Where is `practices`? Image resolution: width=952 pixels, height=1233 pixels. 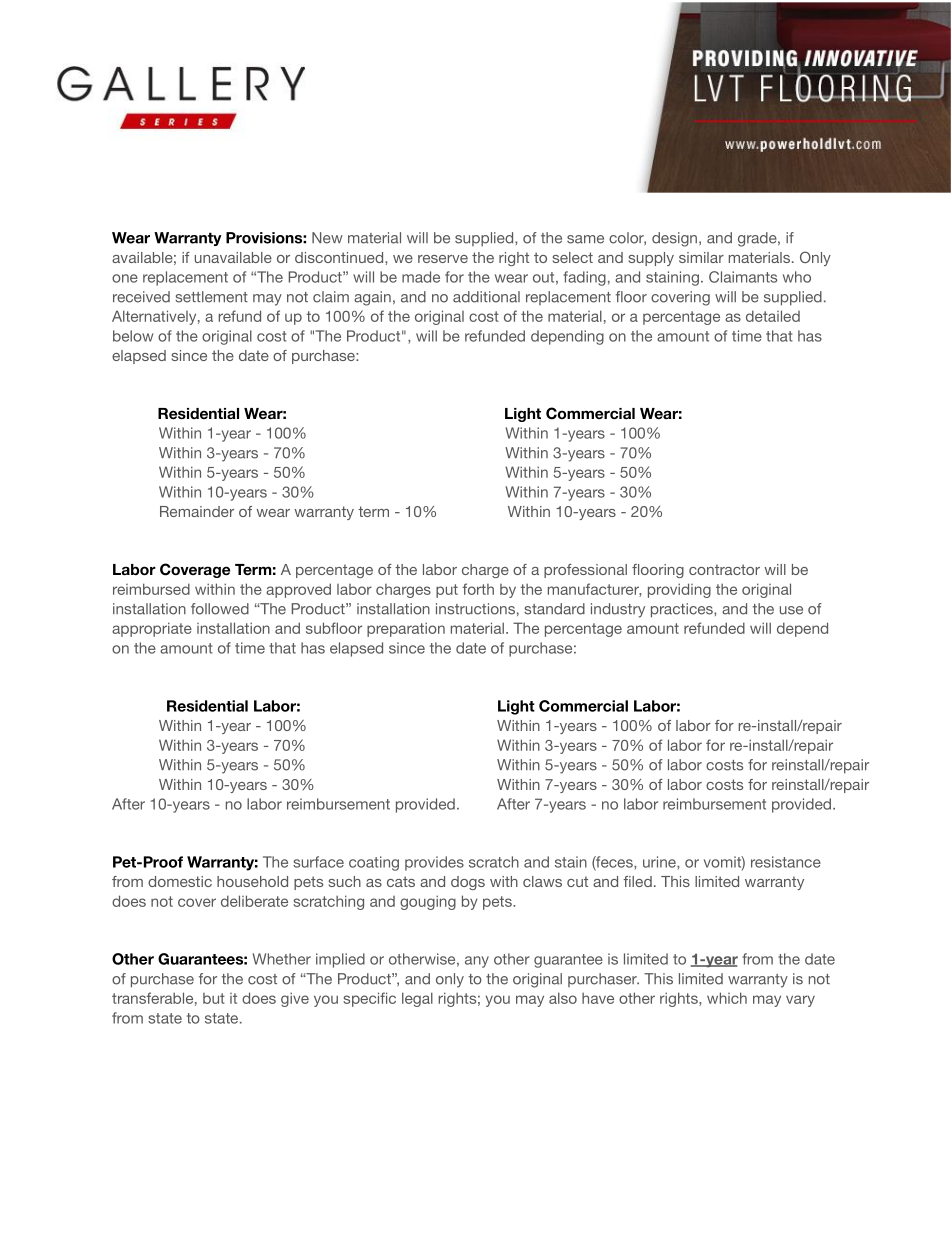 practices is located at coordinates (683, 610).
